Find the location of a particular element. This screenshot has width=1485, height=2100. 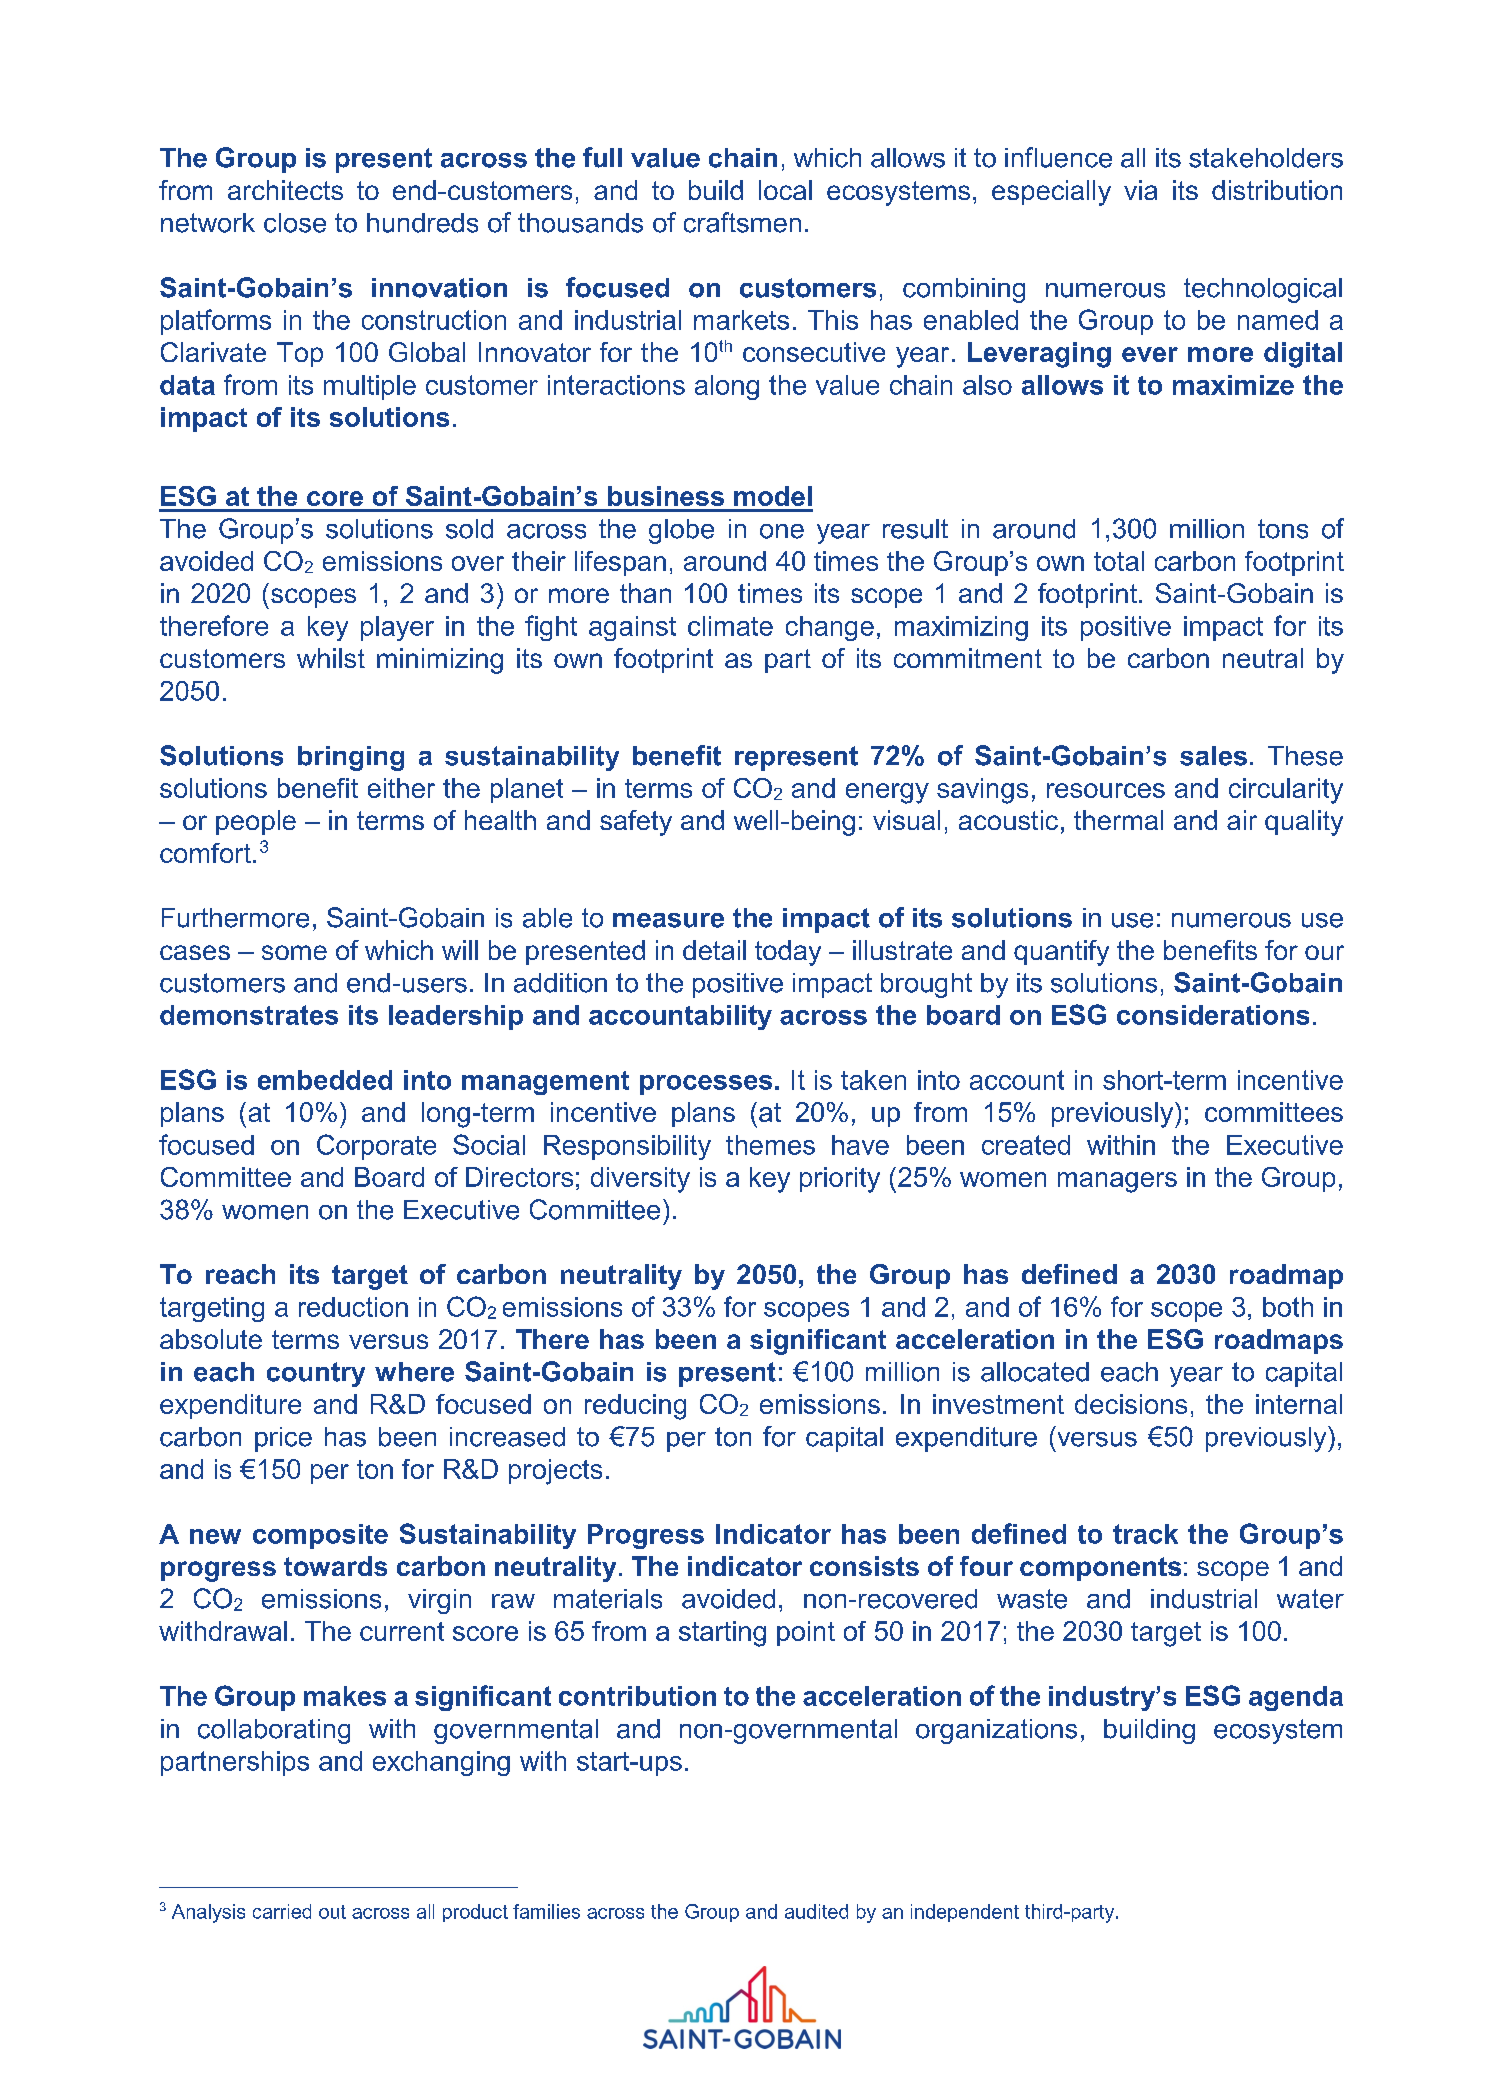

close is located at coordinates (295, 223).
